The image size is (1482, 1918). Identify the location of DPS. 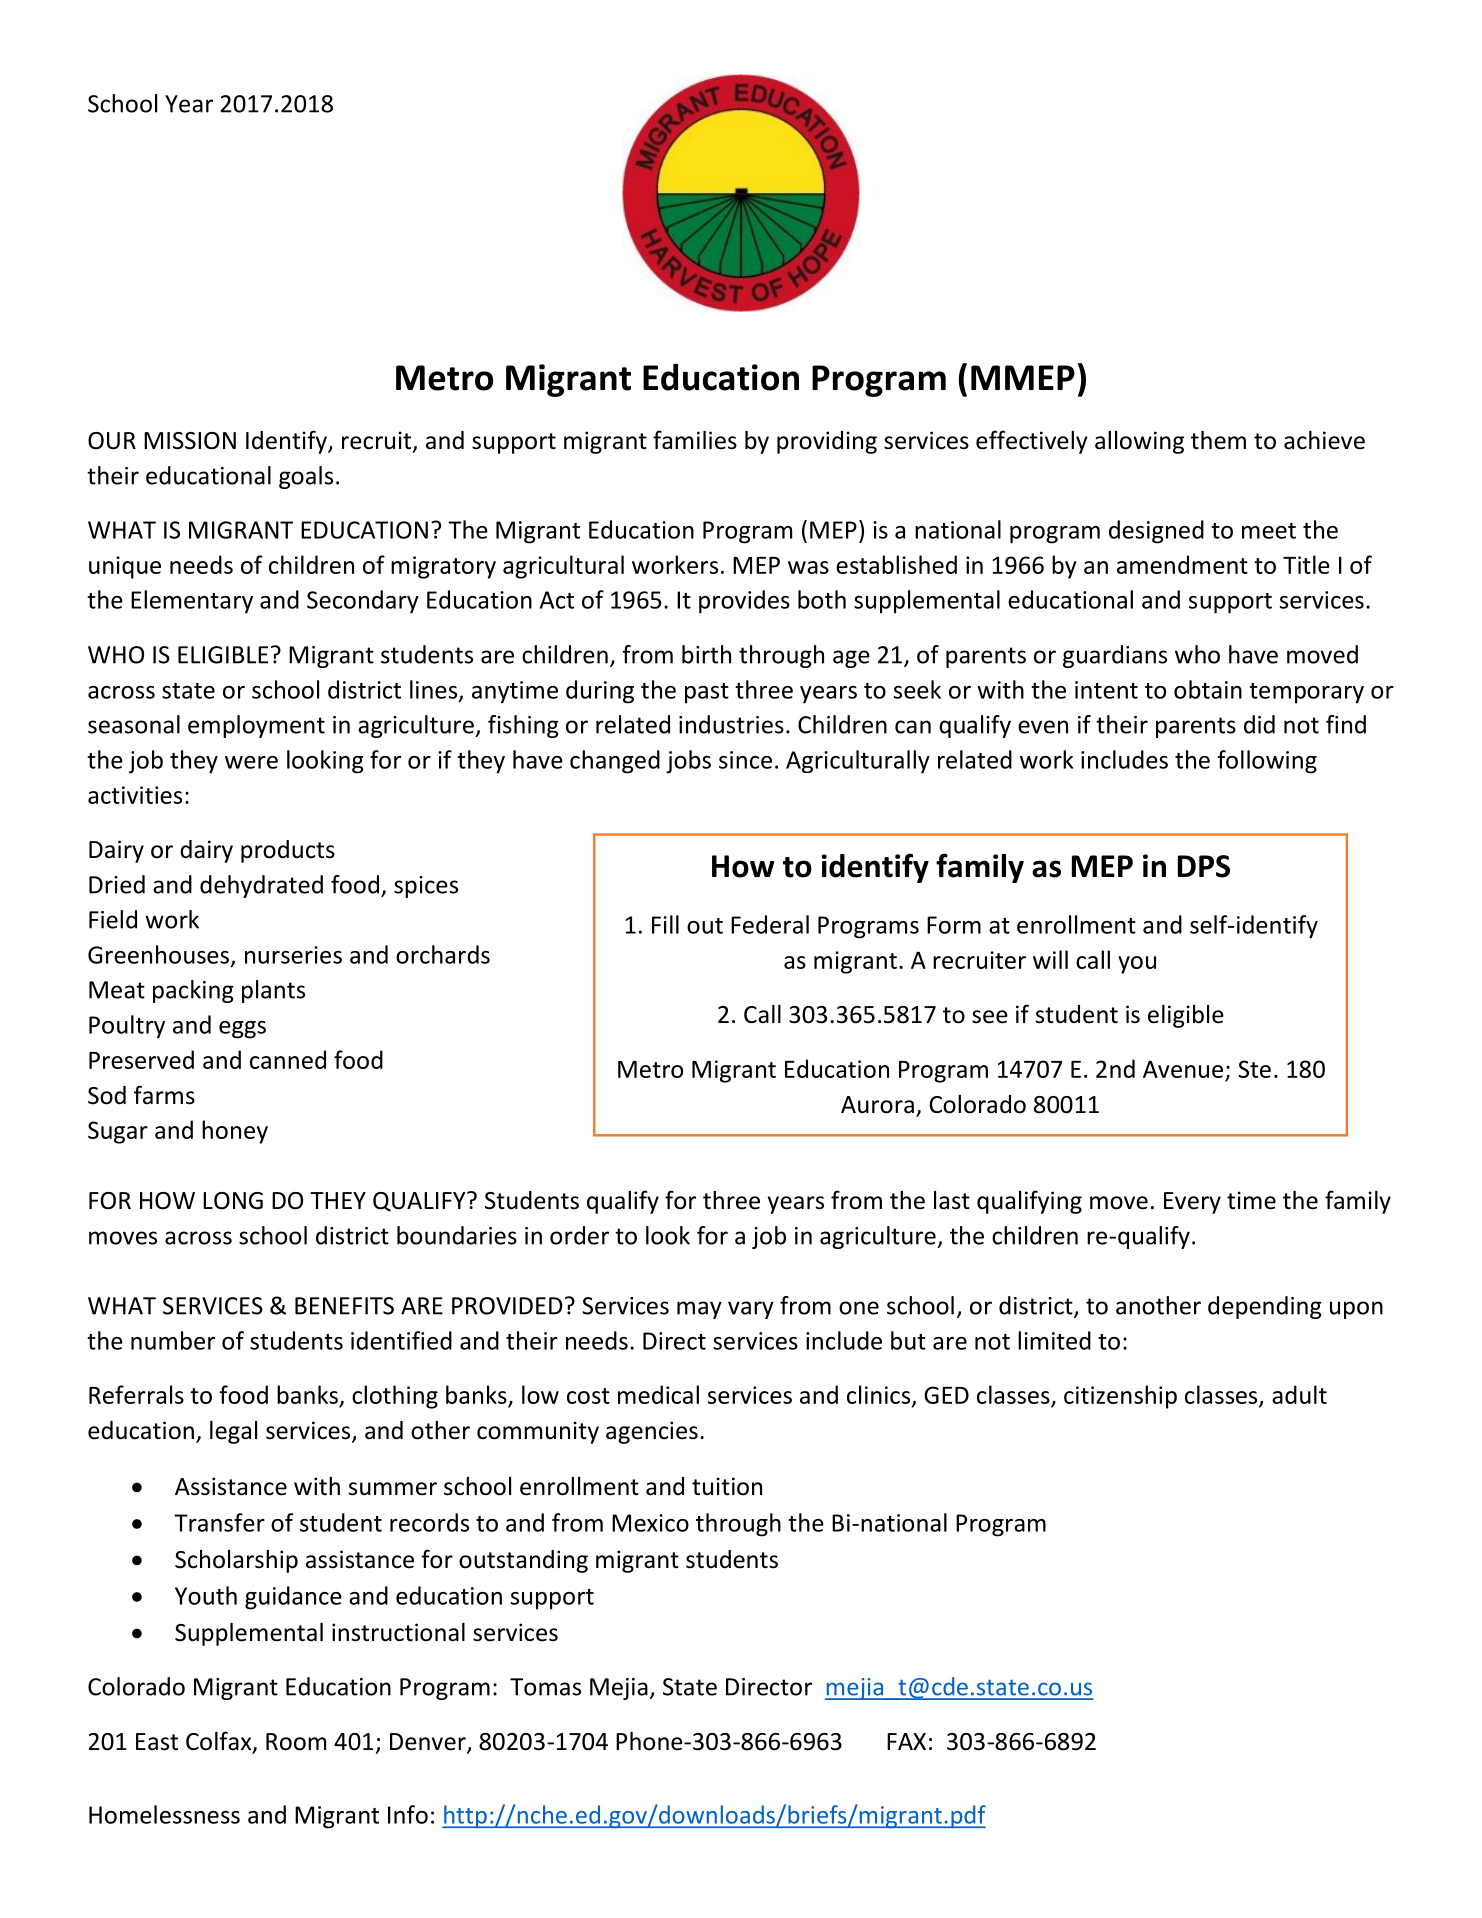
(1204, 866).
